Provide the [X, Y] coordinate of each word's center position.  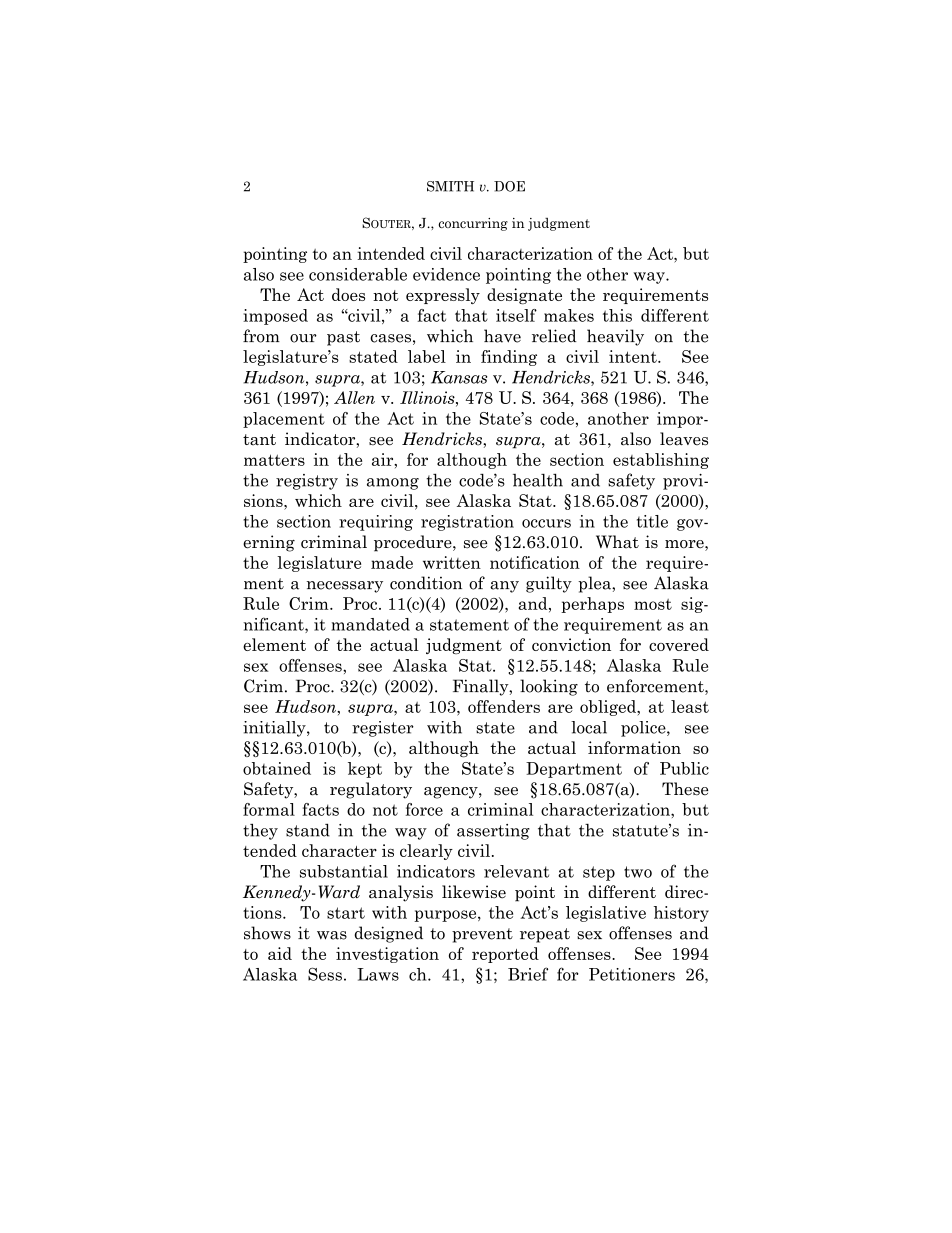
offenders [504, 706]
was [332, 935]
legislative [606, 914]
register [383, 729]
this [617, 315]
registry [307, 482]
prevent [482, 935]
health [538, 480]
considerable [358, 274]
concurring [473, 224]
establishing [661, 461]
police [644, 729]
